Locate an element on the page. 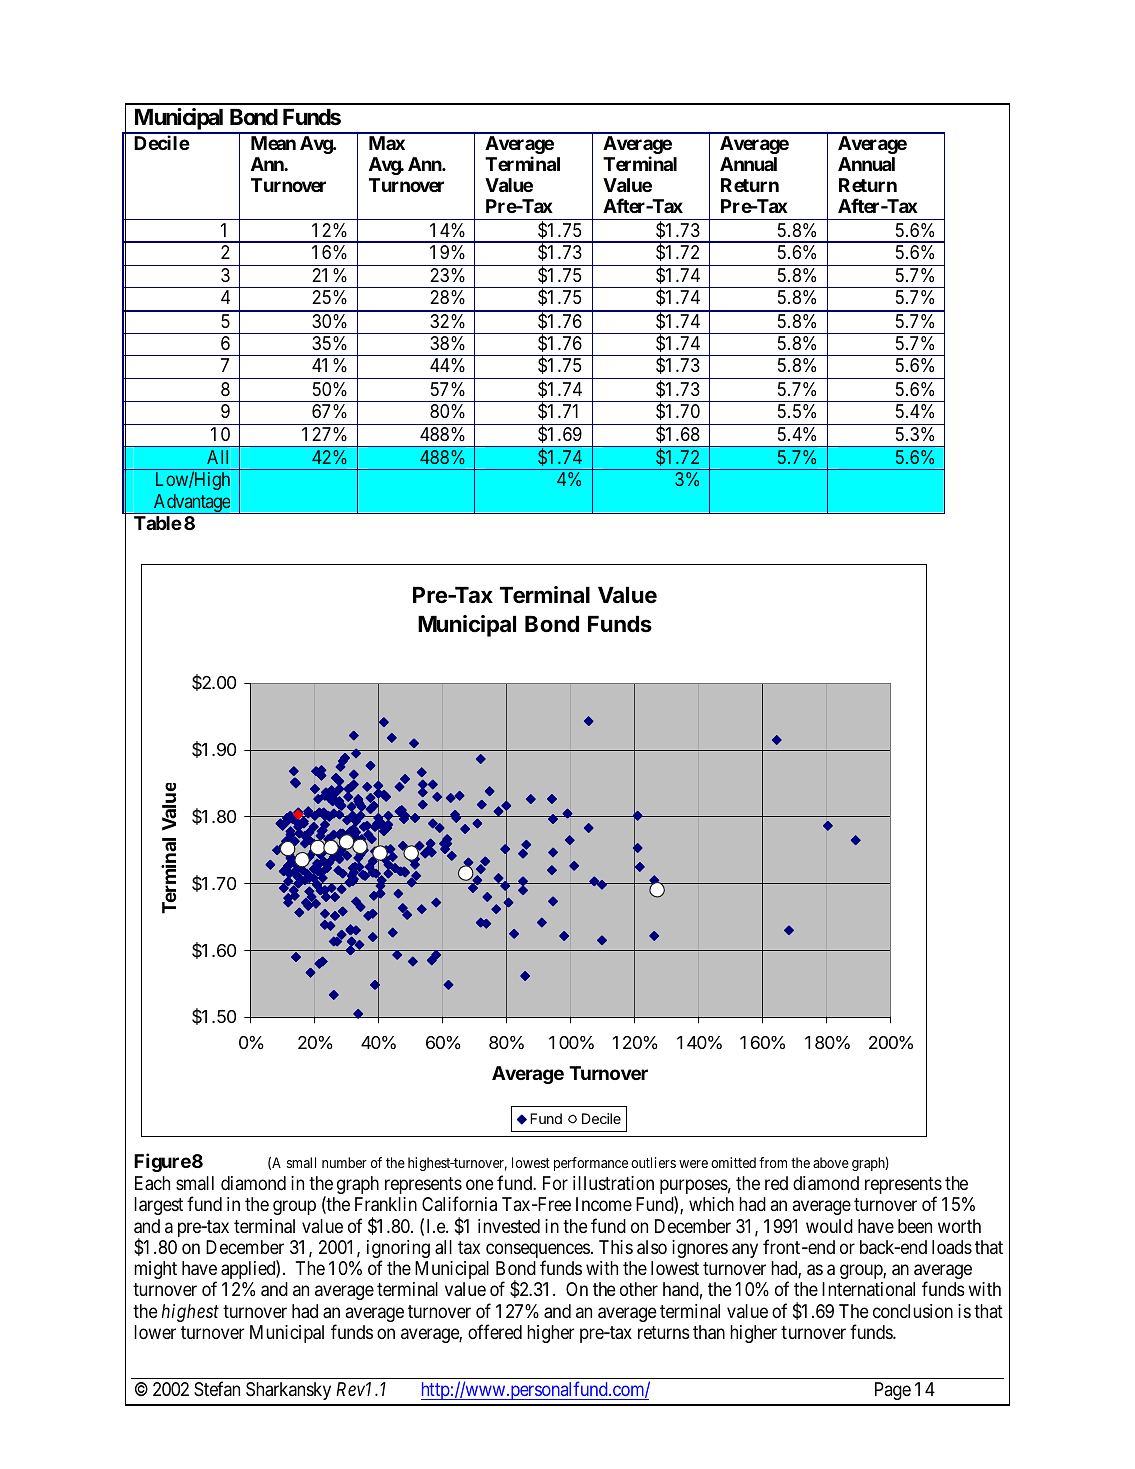 The image size is (1135, 1469). number is located at coordinates (344, 1162).
